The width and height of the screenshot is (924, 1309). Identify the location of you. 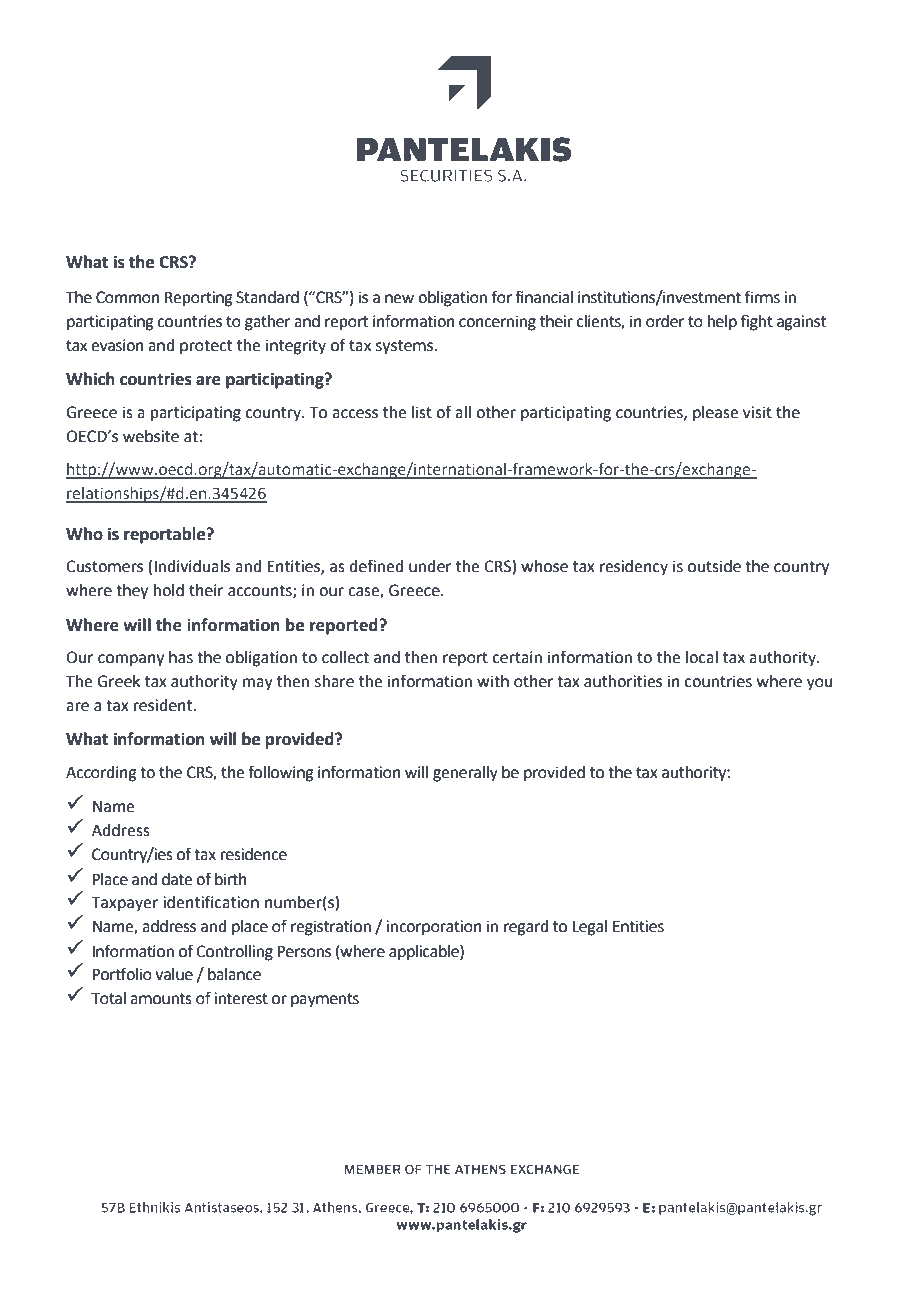
(820, 684).
